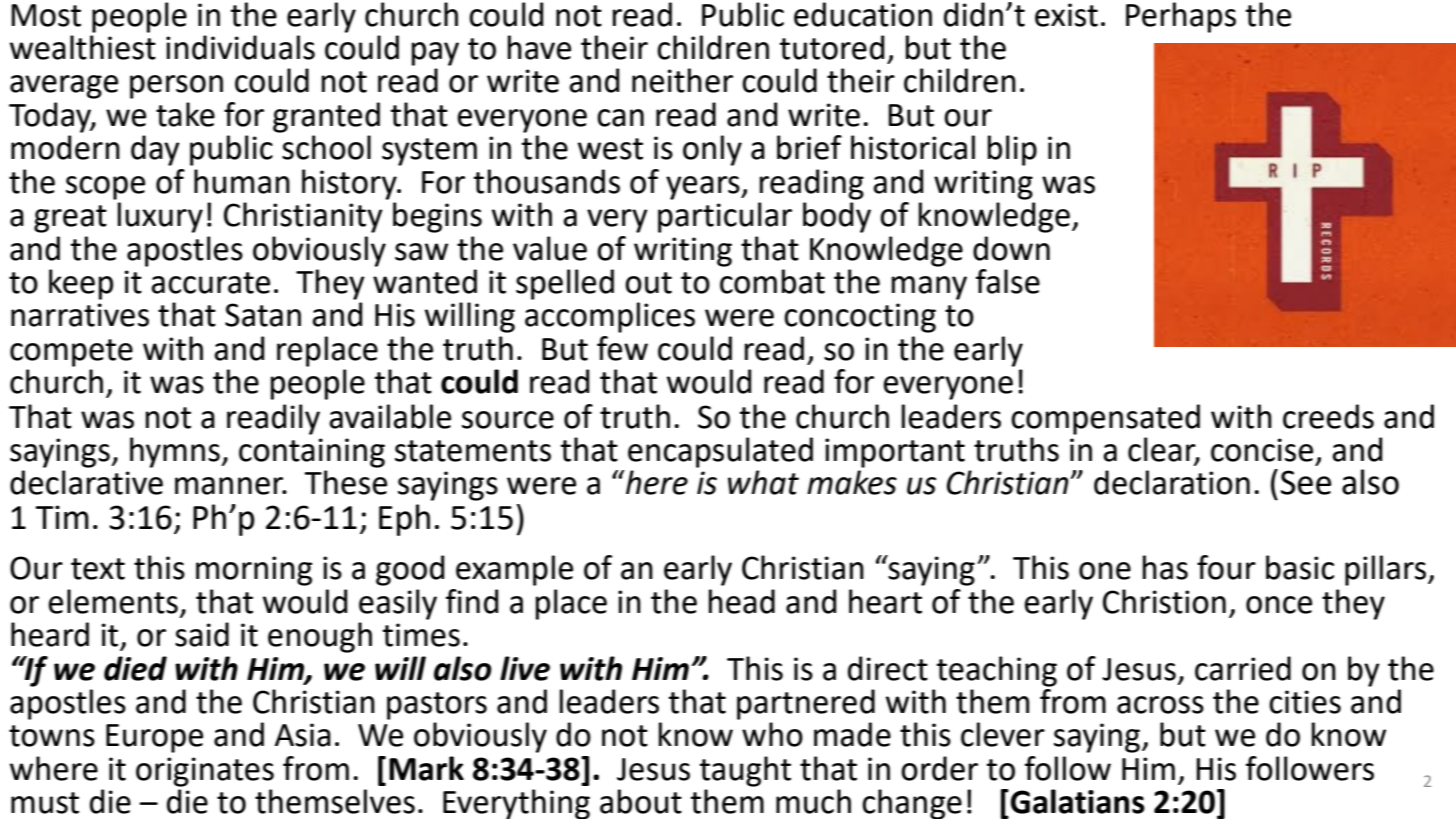  Describe the element at coordinates (745, 771) in the screenshot. I see `taught` at that location.
